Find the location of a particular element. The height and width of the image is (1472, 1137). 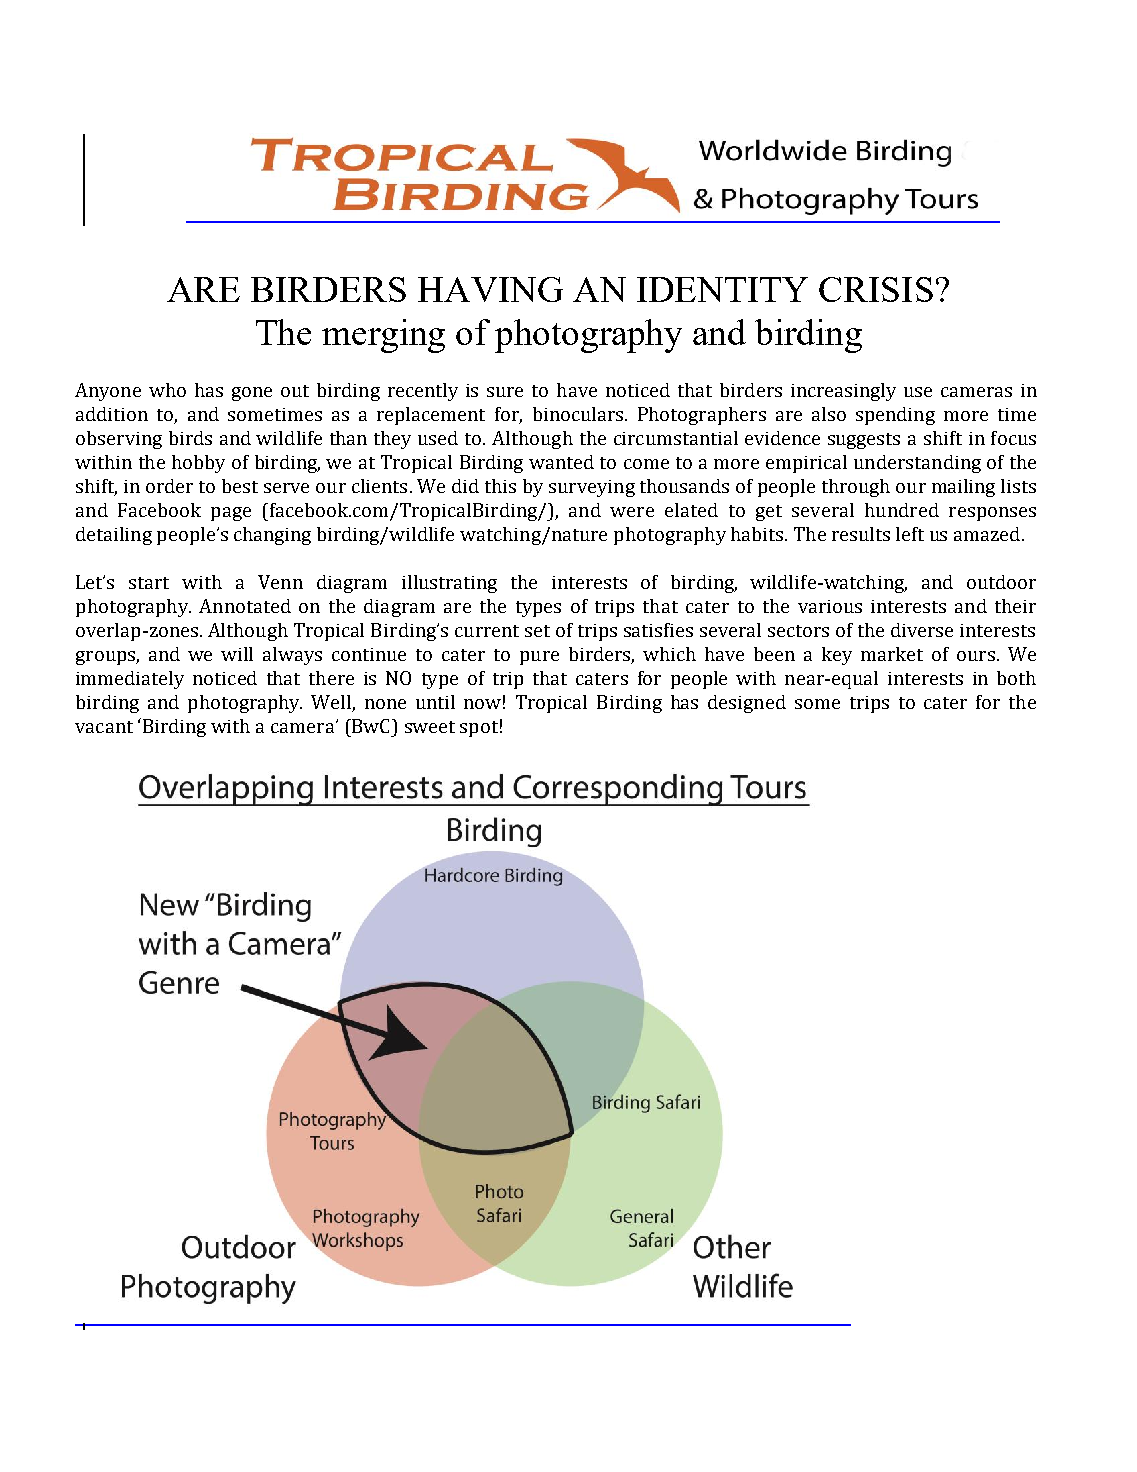

CRISIS is located at coordinates (876, 289).
